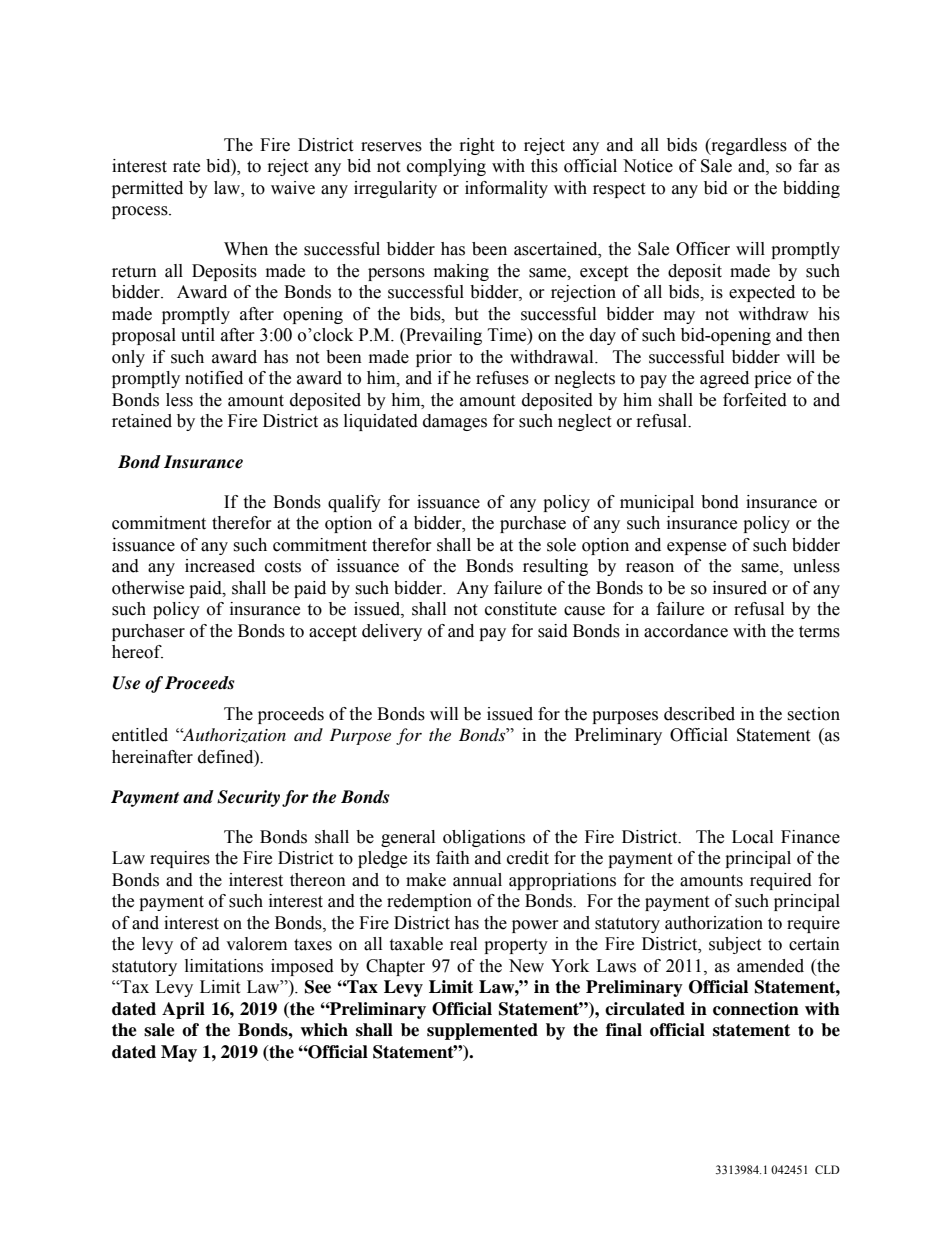 The image size is (952, 1233). I want to click on supplemented, so click(482, 1031).
